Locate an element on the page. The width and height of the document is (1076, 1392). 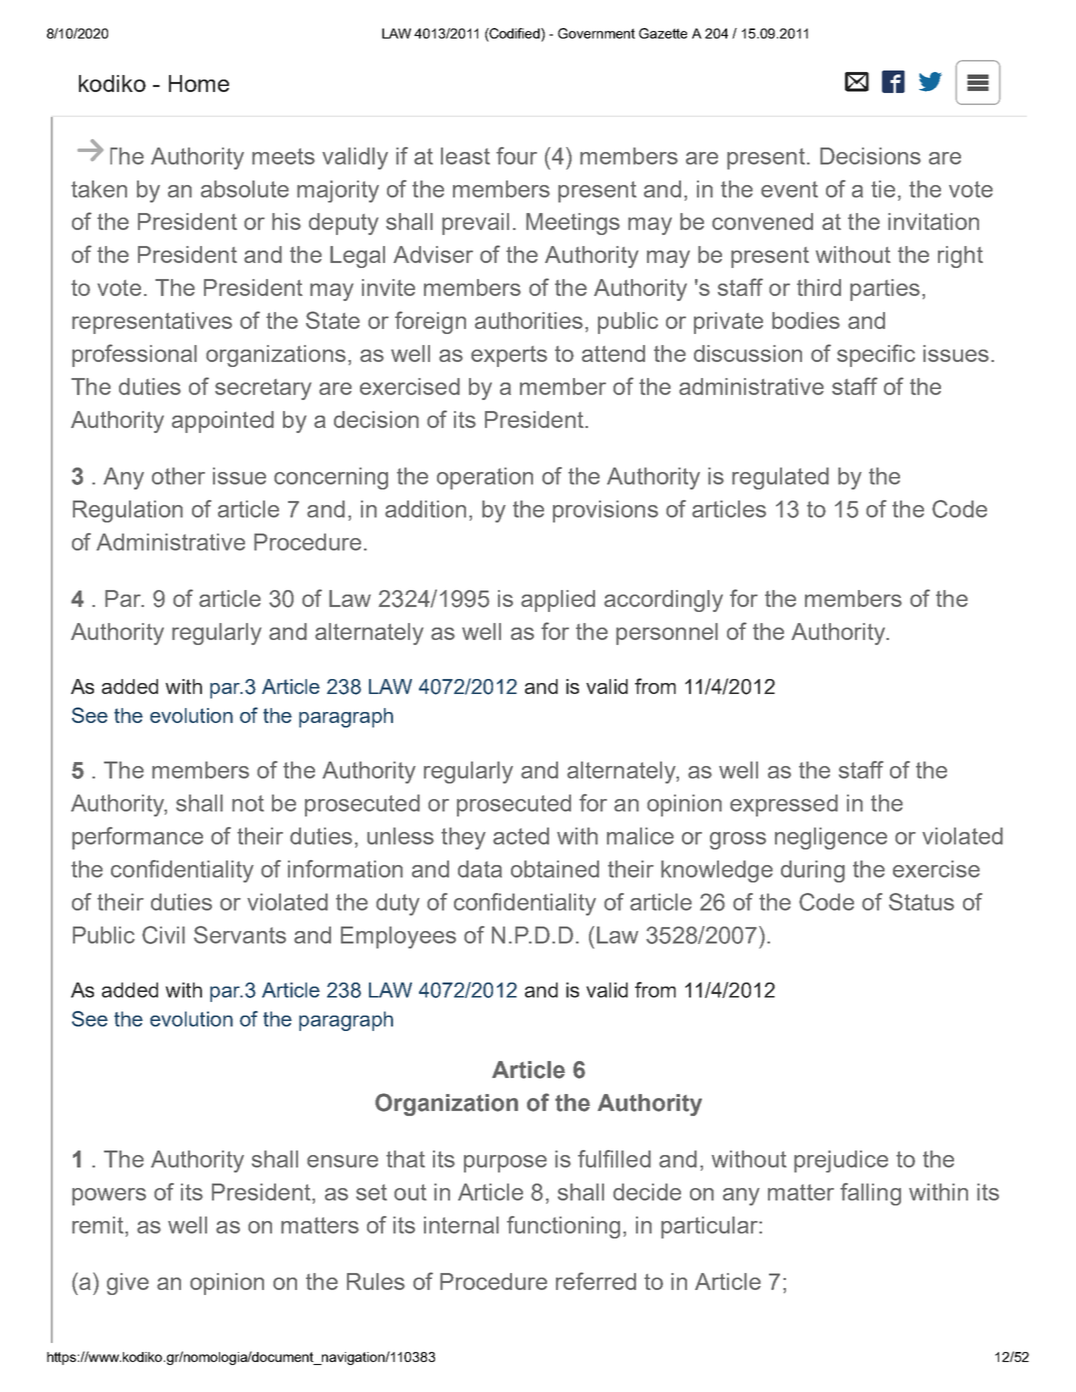
event is located at coordinates (789, 189).
